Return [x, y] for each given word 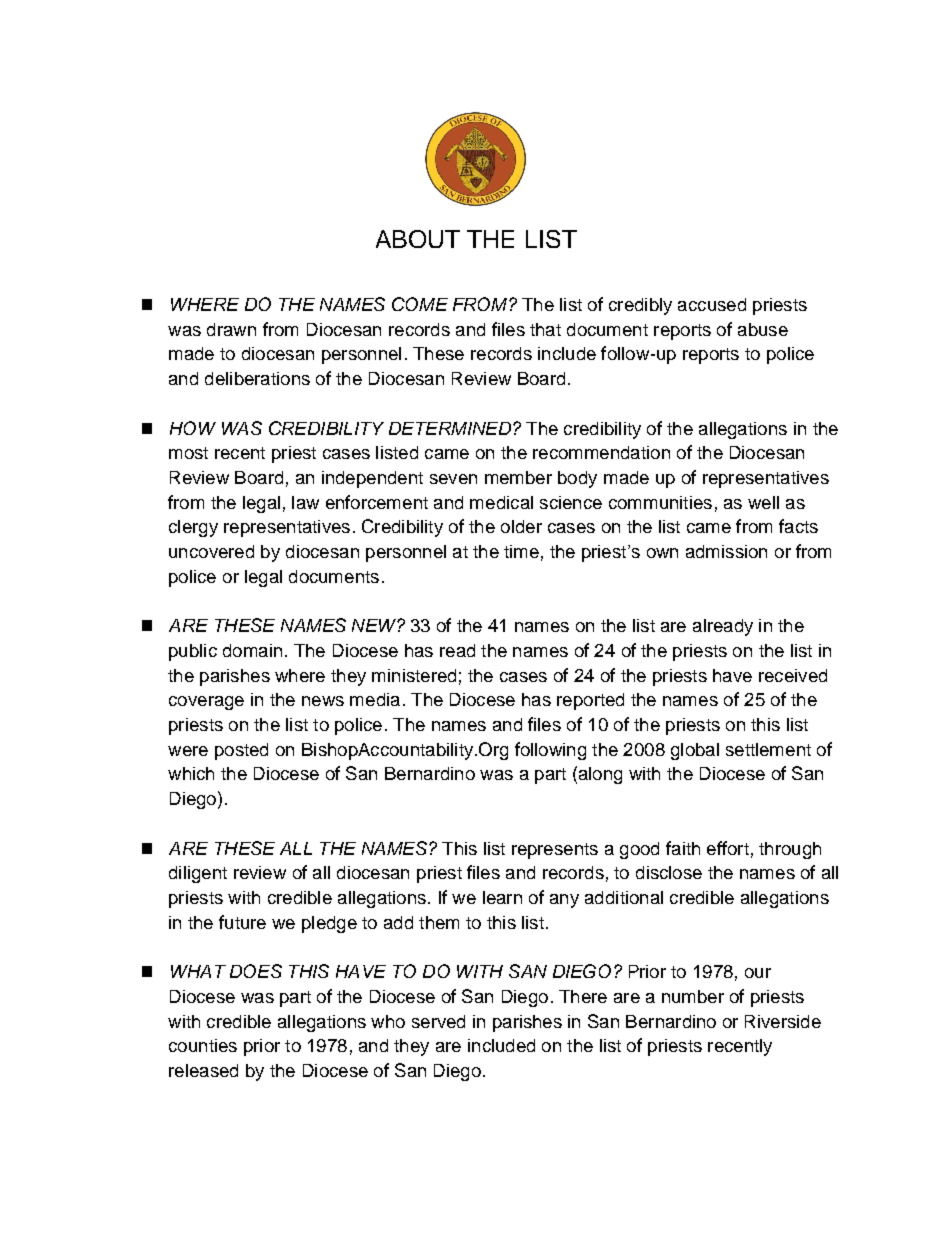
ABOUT [418, 239]
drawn [231, 329]
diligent [198, 874]
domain [252, 650]
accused [712, 304]
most [188, 453]
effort [728, 848]
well [763, 502]
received [793, 675]
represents [555, 851]
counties [203, 1045]
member [518, 477]
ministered [414, 675]
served [438, 1021]
